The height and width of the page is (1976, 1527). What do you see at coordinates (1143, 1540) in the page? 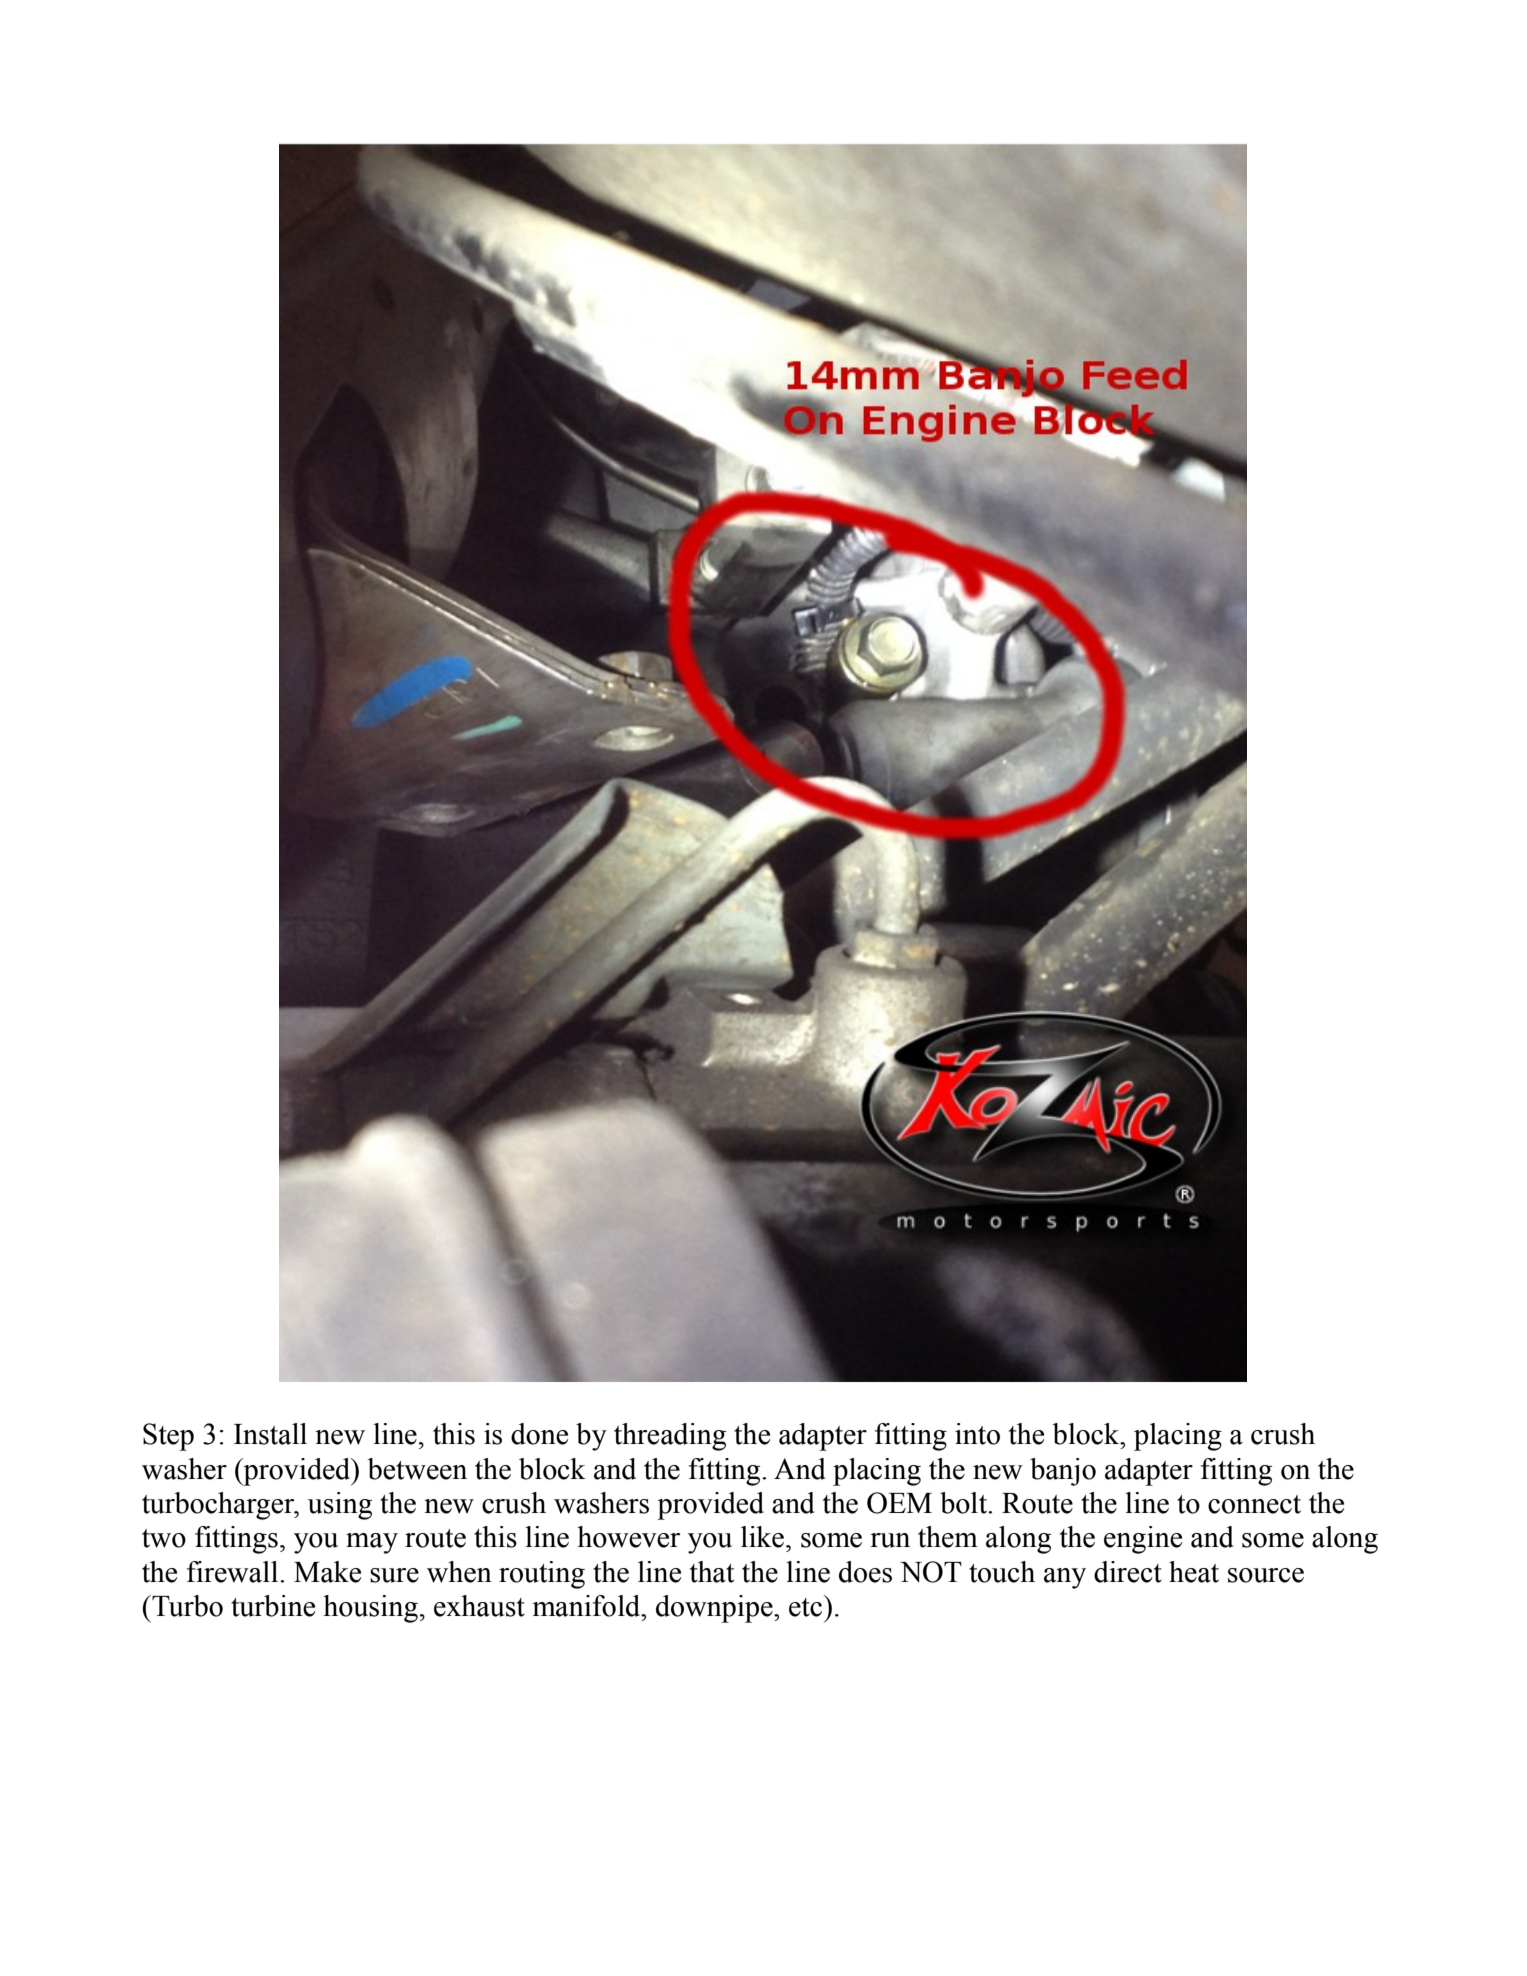
I see `engine` at bounding box center [1143, 1540].
